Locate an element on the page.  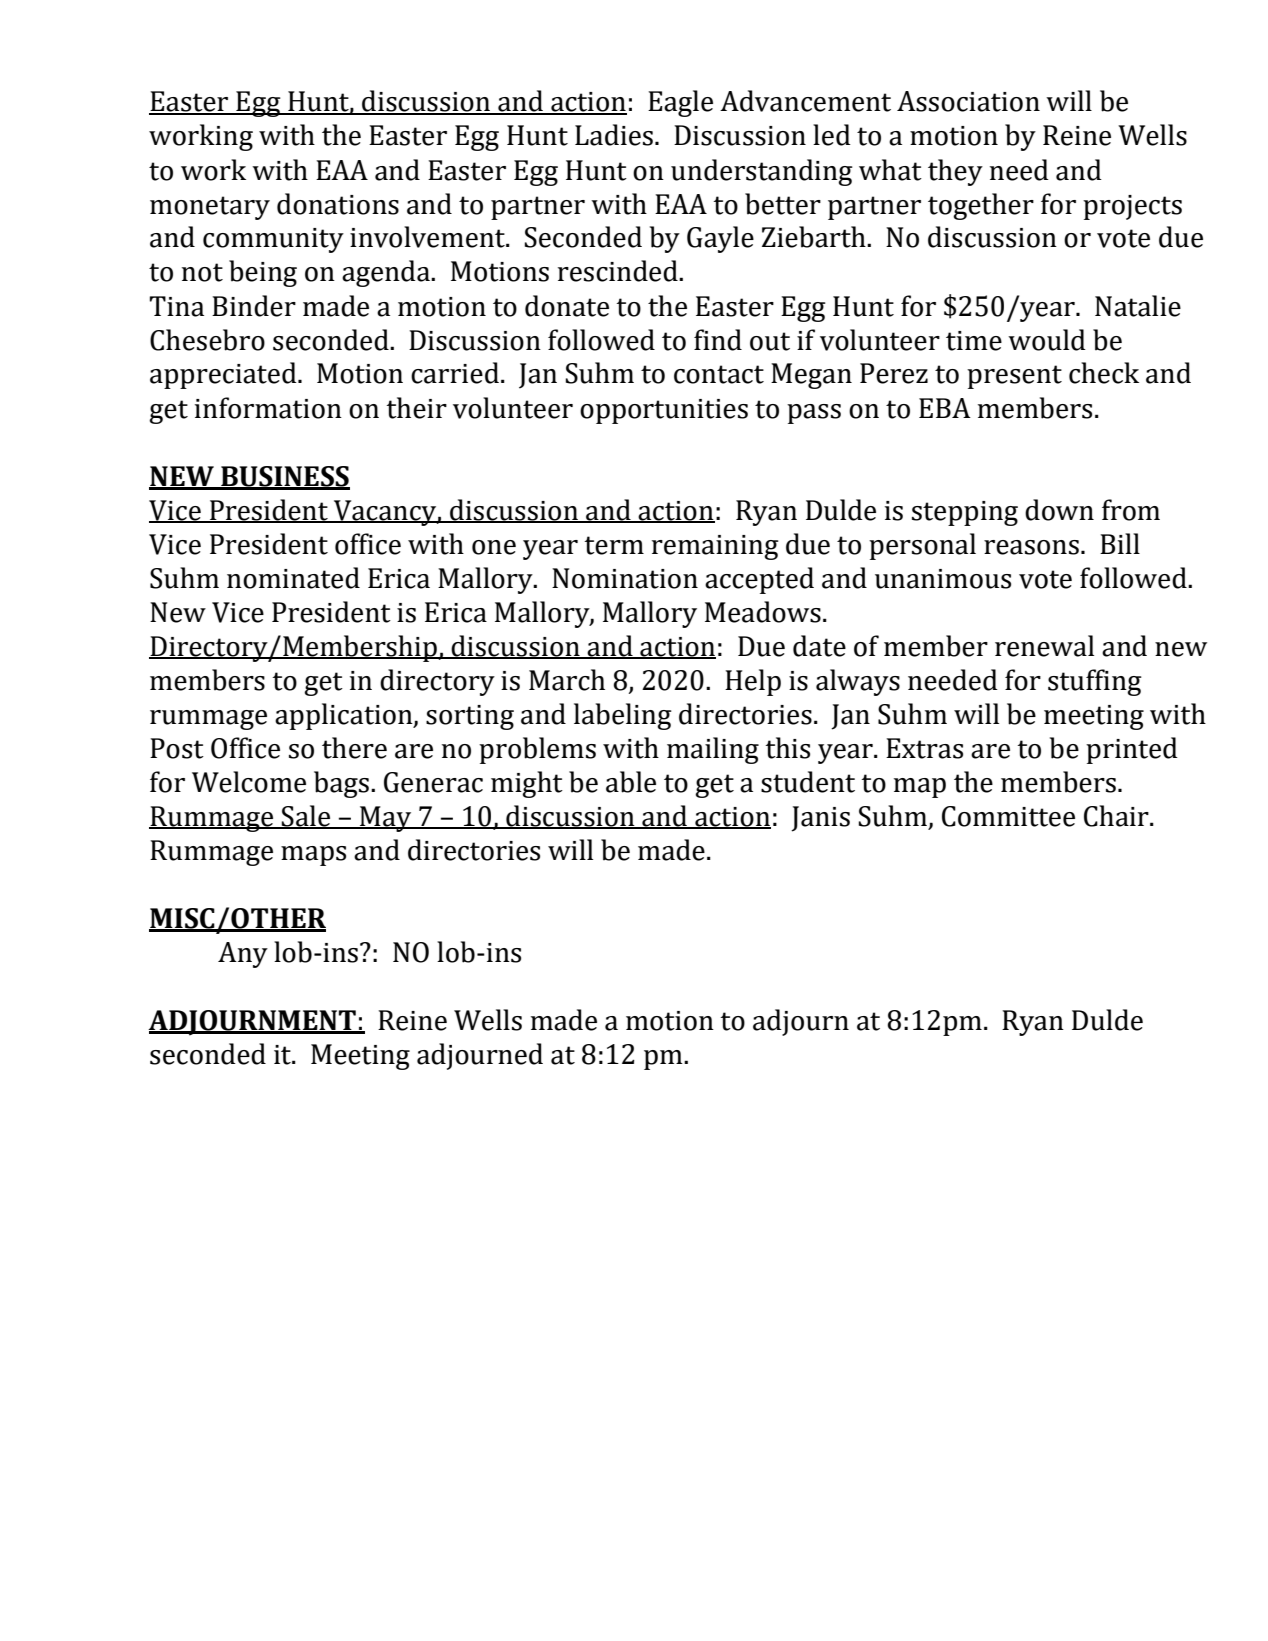
Janis is located at coordinates (820, 819).
